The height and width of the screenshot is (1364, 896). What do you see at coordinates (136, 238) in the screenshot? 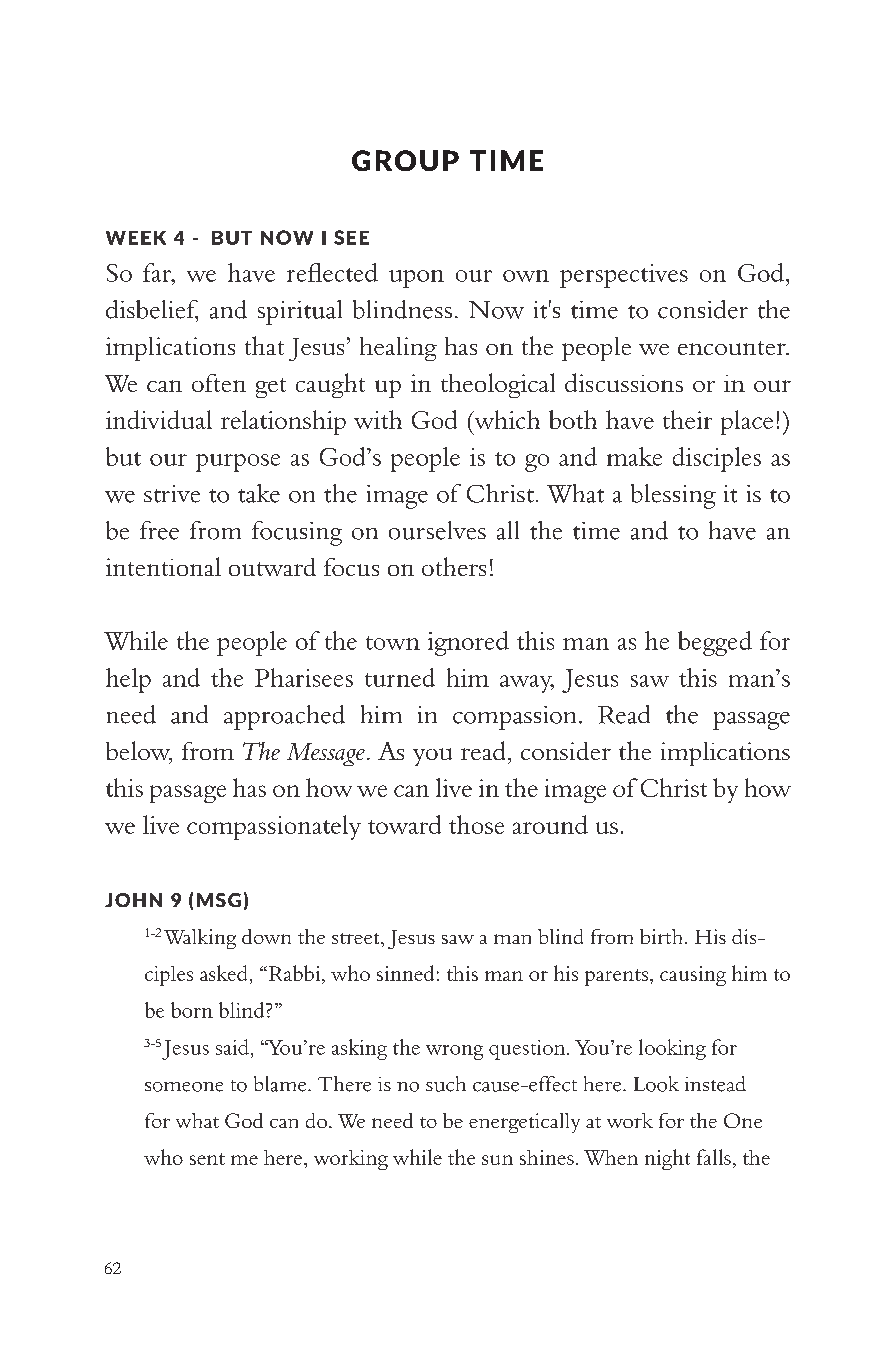
I see `WEEK` at bounding box center [136, 238].
